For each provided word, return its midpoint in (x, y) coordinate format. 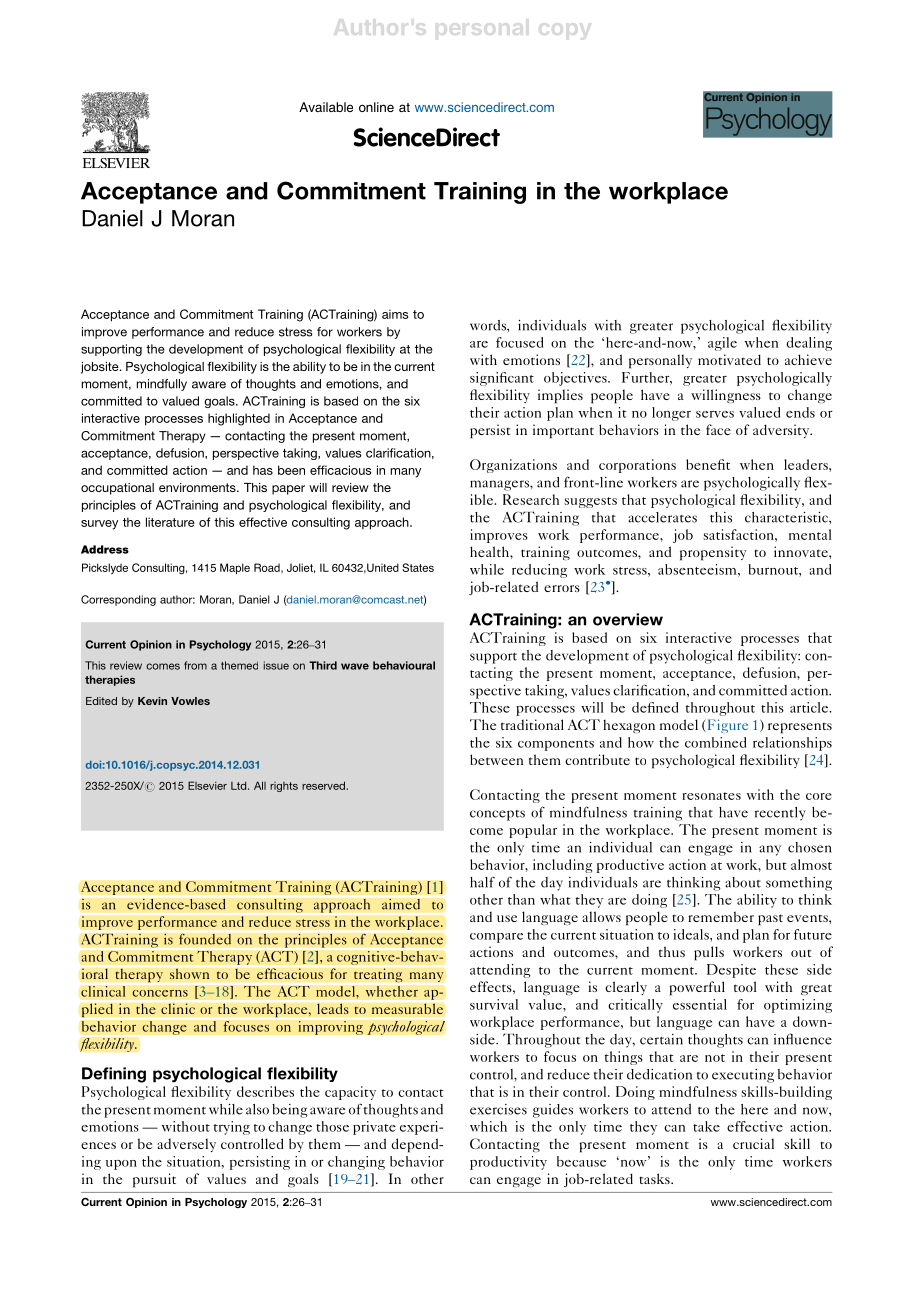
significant (502, 379)
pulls (709, 953)
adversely (186, 1145)
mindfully (162, 385)
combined (715, 742)
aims (395, 314)
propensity (713, 553)
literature (170, 522)
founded (205, 939)
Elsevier (207, 785)
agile (722, 344)
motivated (729, 359)
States (418, 567)
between (497, 759)
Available (326, 107)
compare (496, 938)
